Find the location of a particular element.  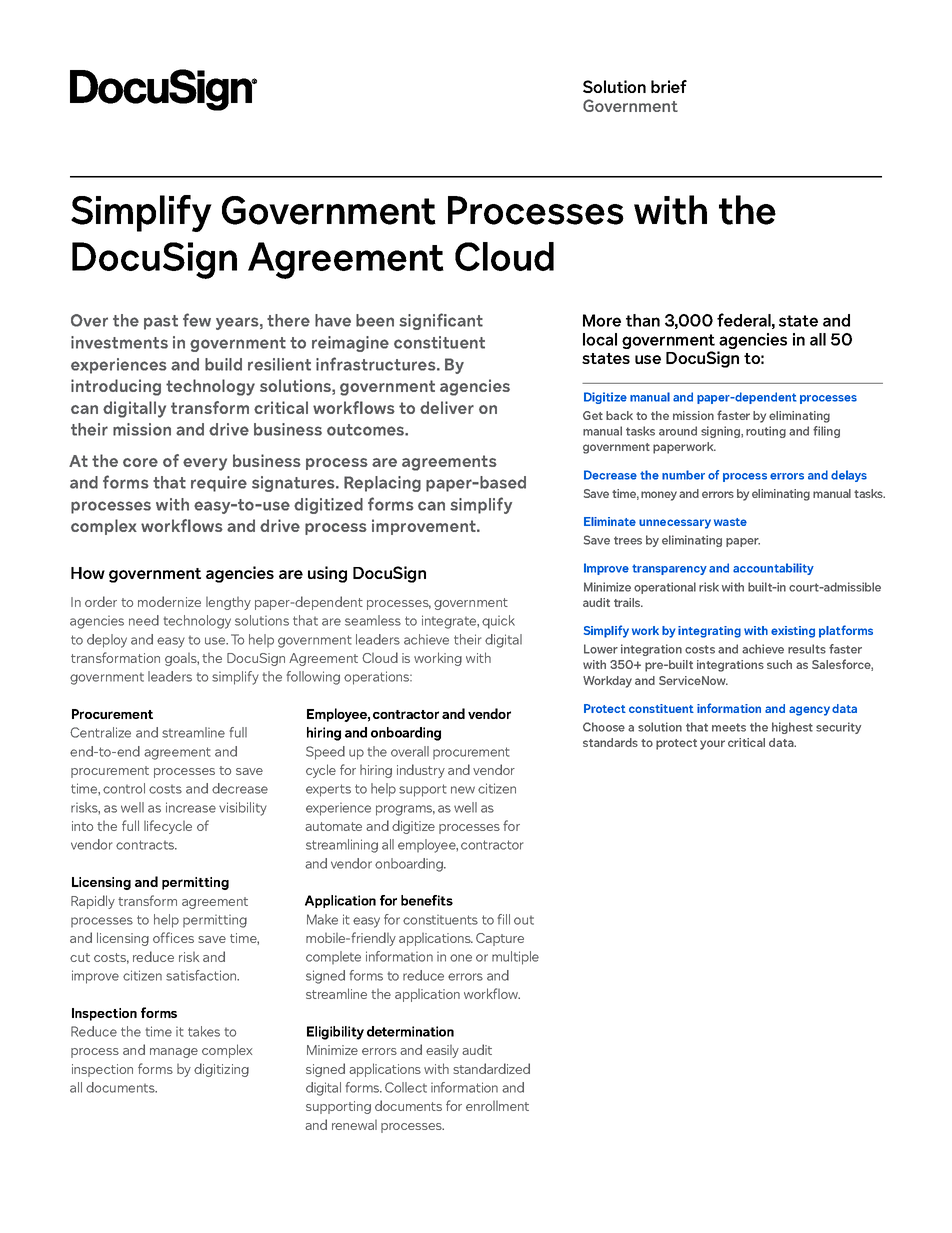

your is located at coordinates (712, 745).
